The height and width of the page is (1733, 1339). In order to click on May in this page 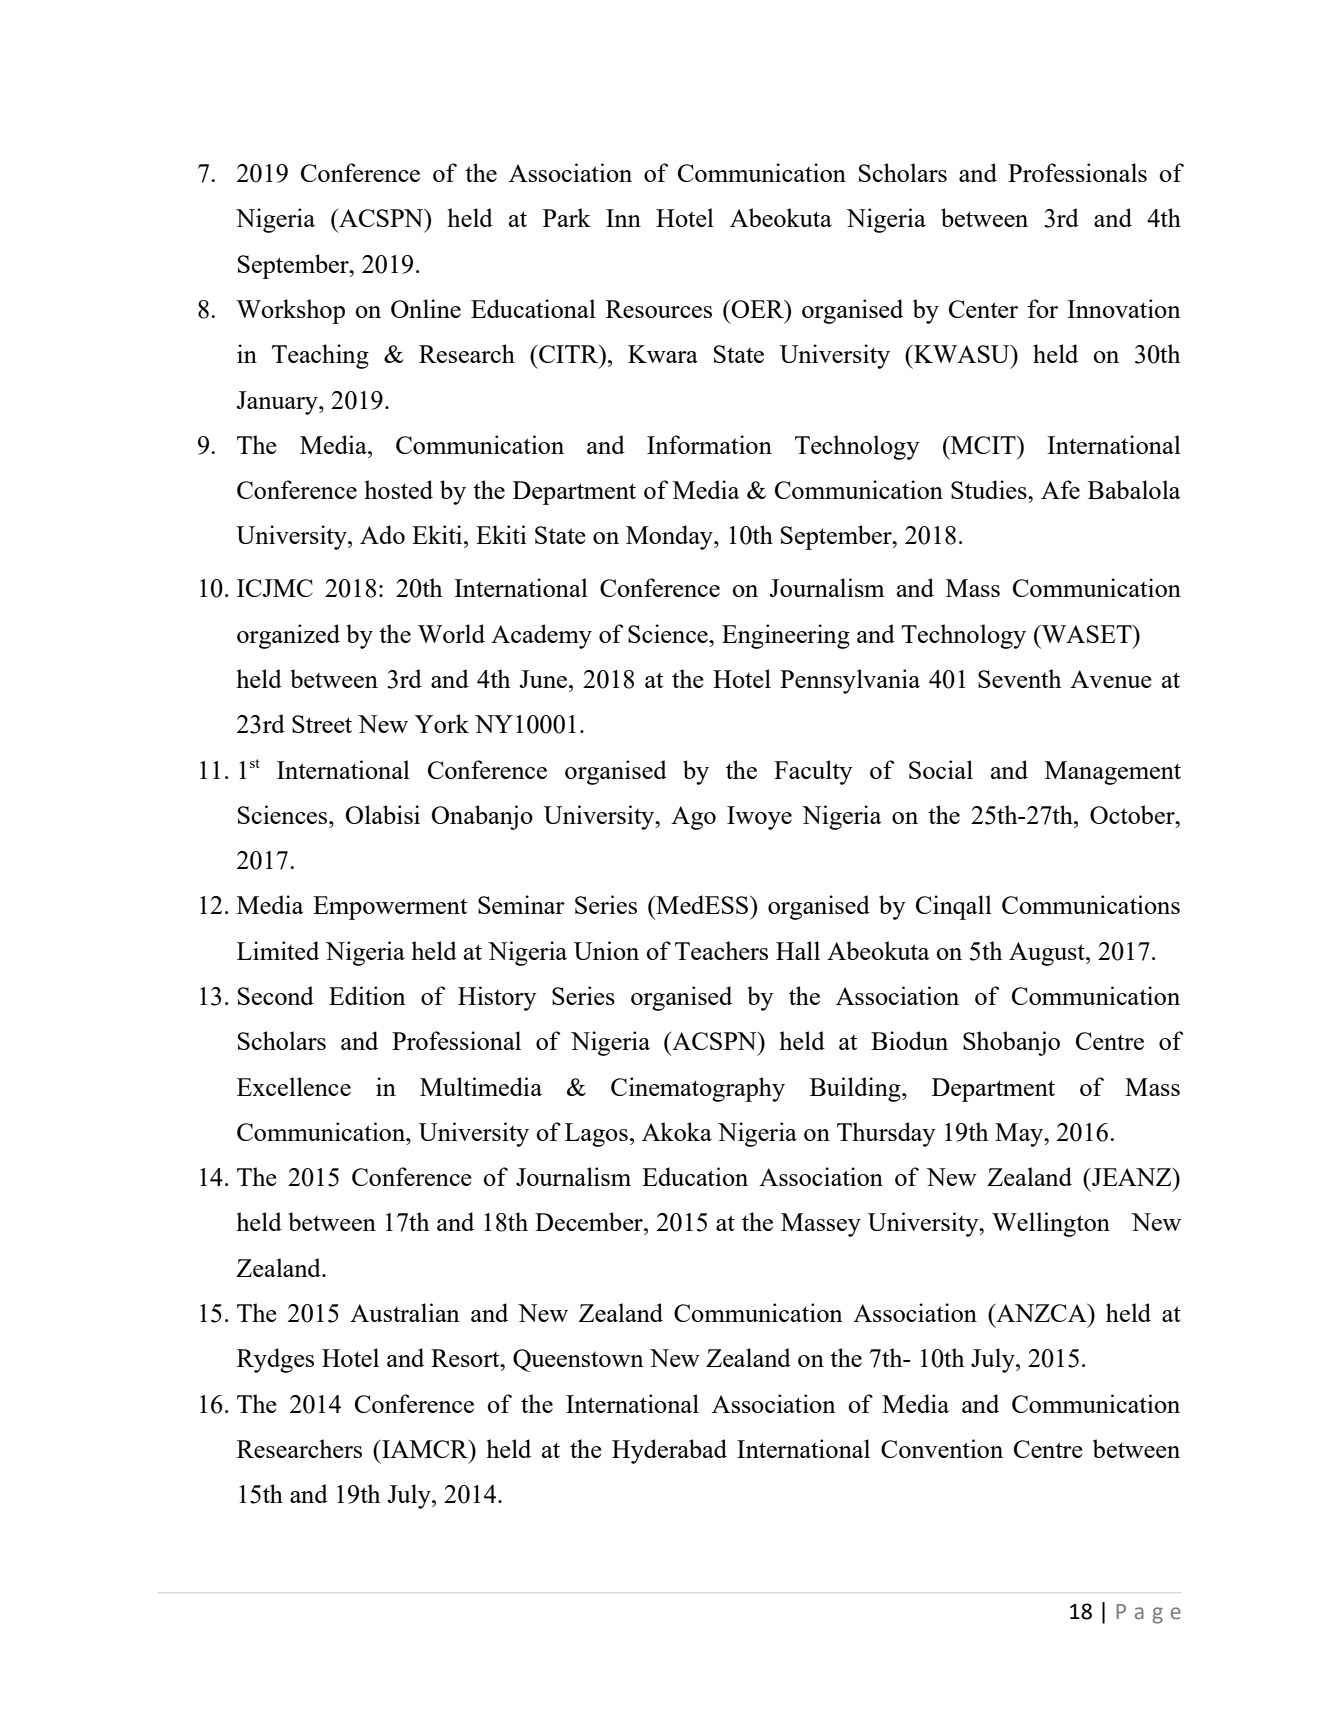, I will do `click(1020, 1135)`.
